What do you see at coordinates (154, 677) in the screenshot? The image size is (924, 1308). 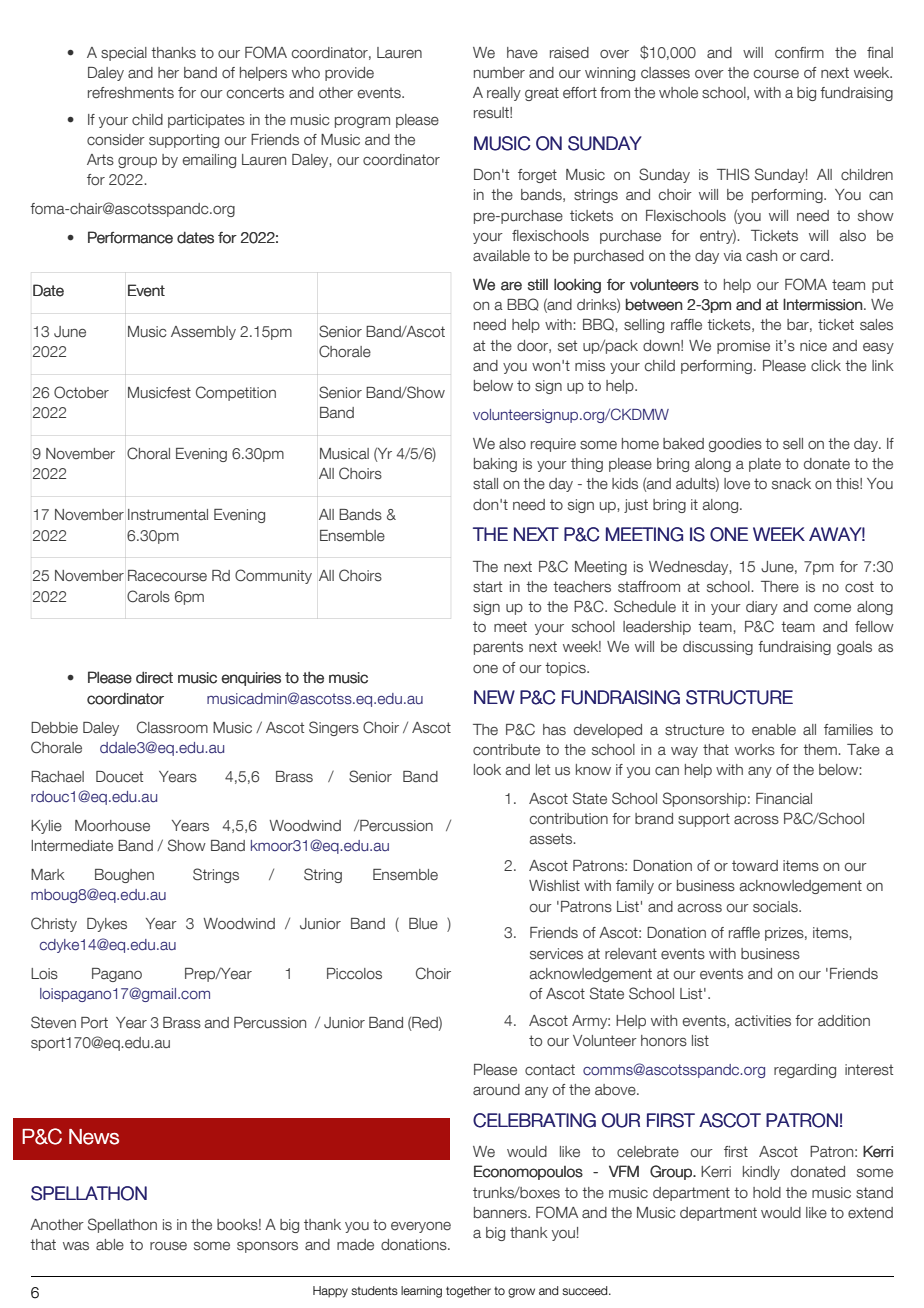 I see `direct` at bounding box center [154, 677].
